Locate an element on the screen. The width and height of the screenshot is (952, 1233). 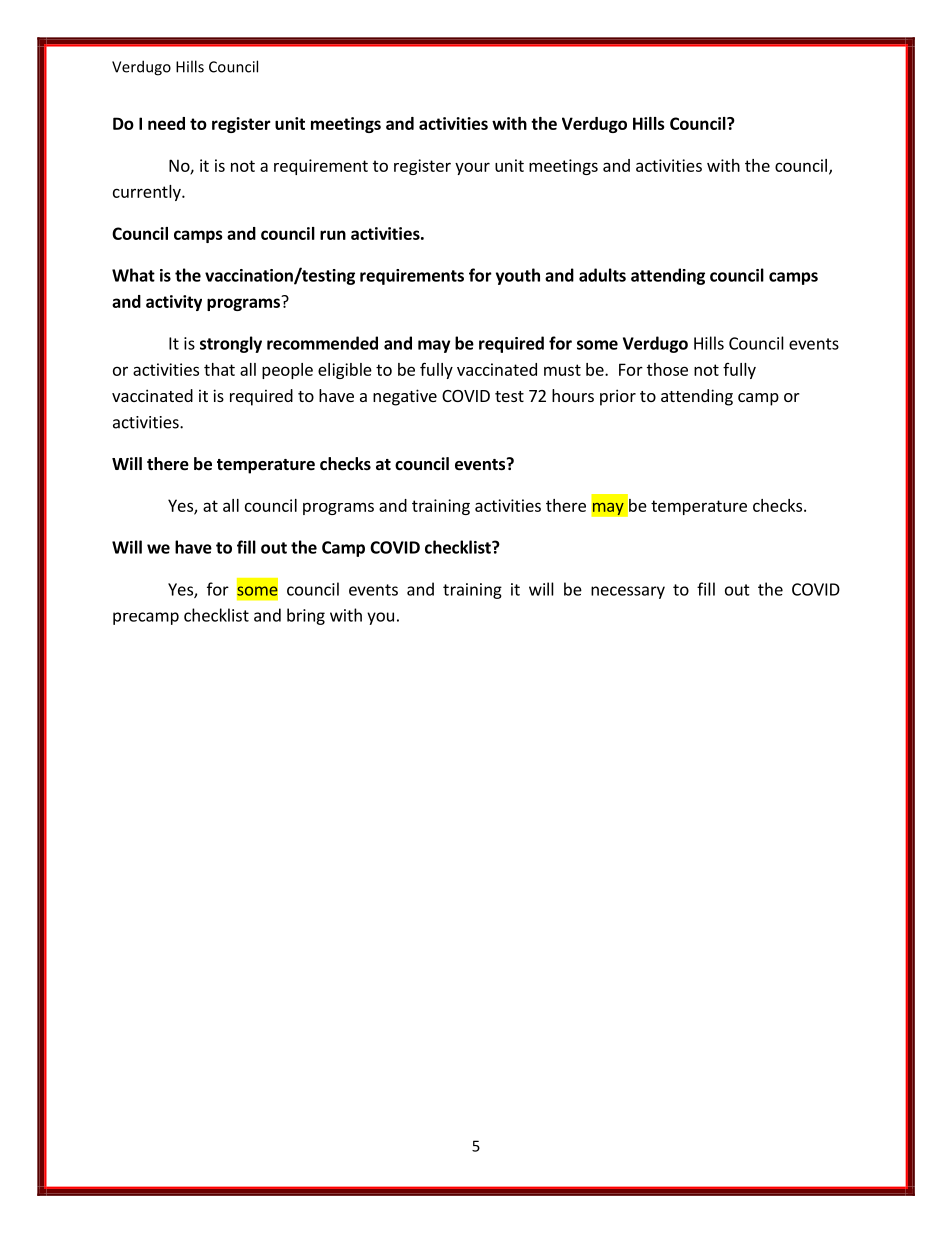
necessary is located at coordinates (628, 592).
